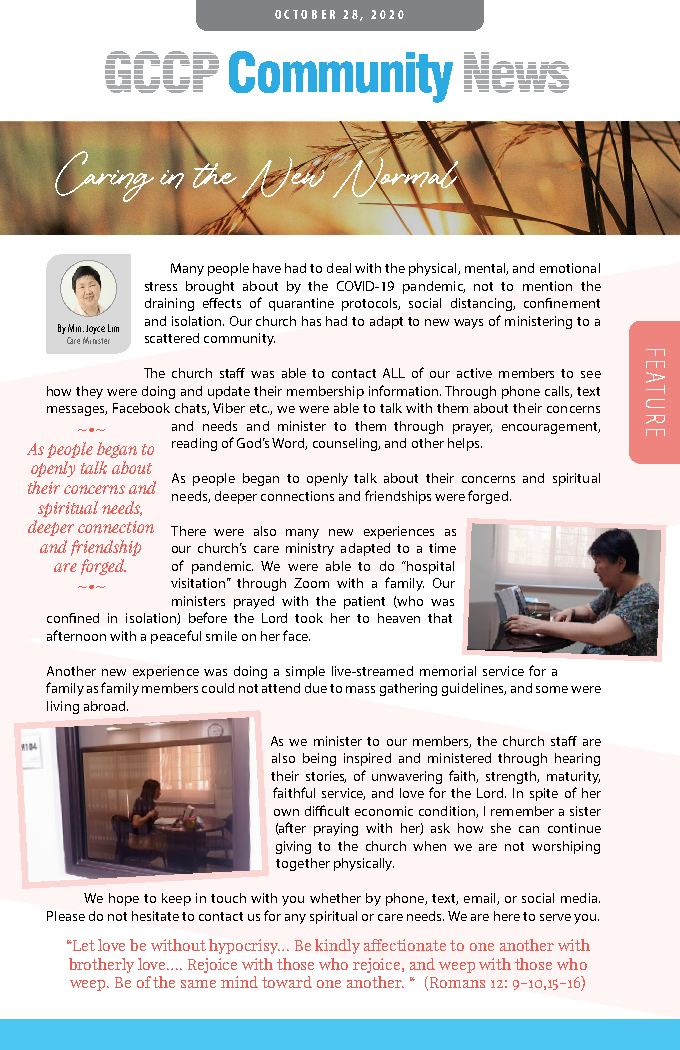  What do you see at coordinates (194, 444) in the screenshot?
I see `reading` at bounding box center [194, 444].
